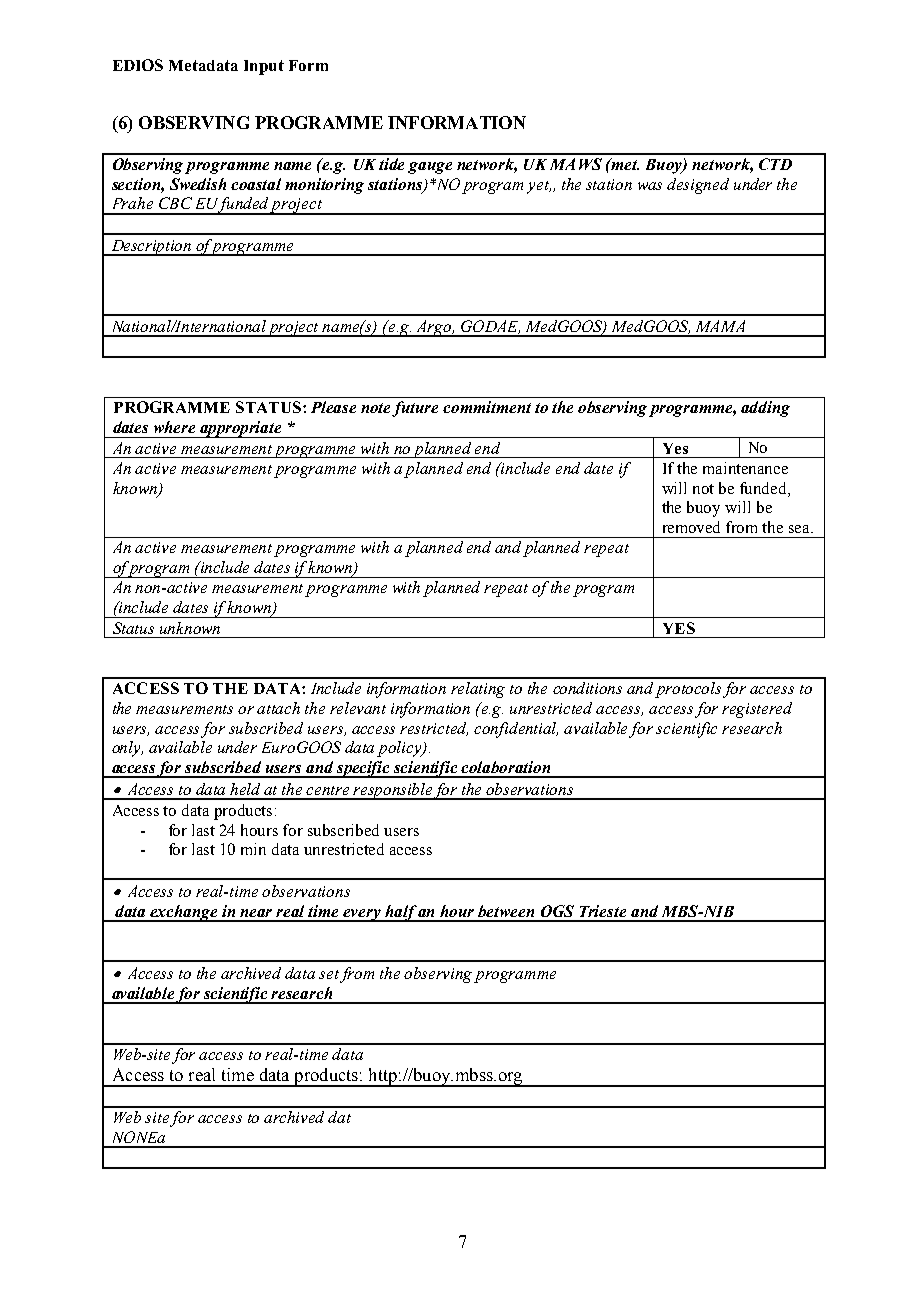  I want to click on registered, so click(757, 710).
